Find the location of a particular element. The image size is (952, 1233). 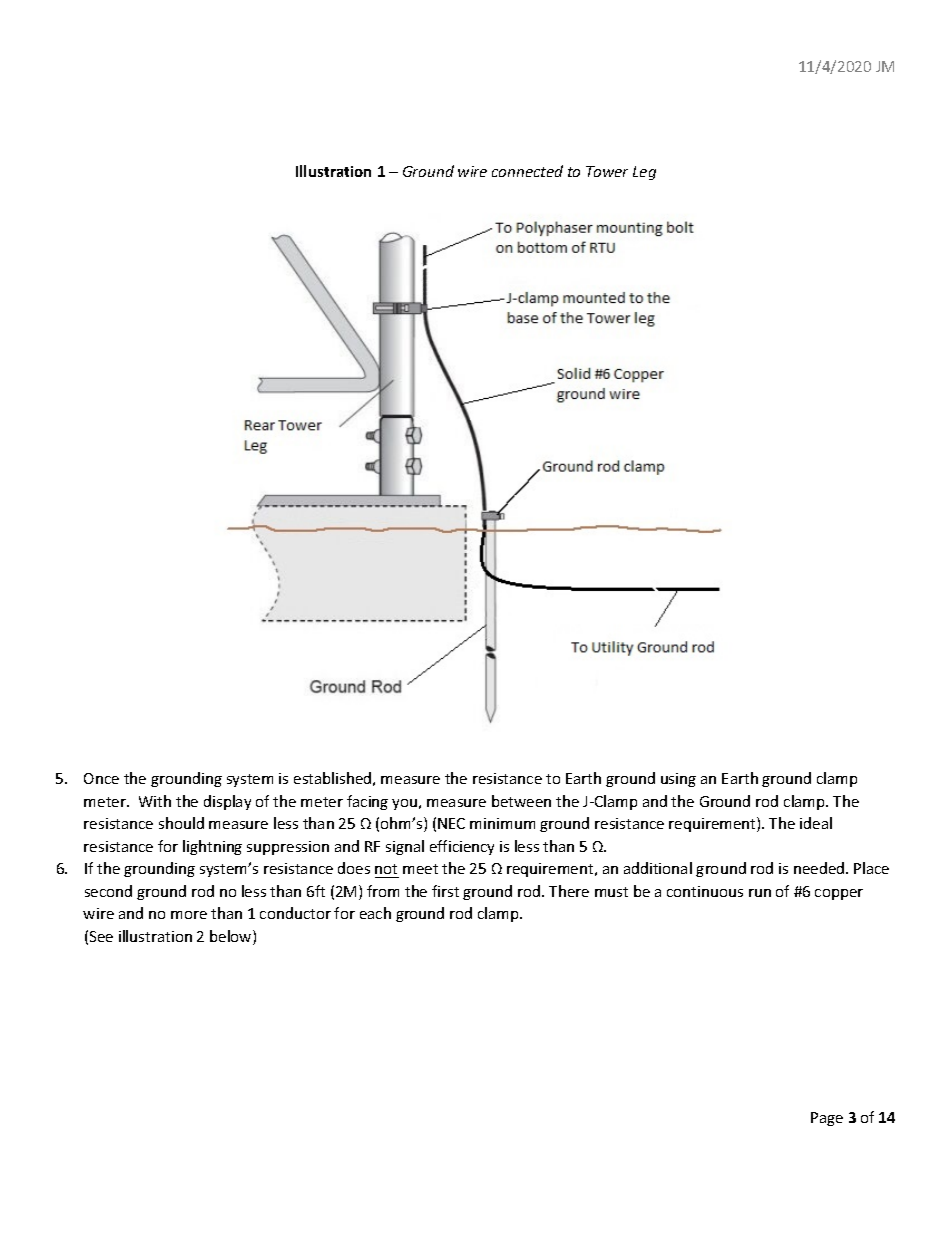

between is located at coordinates (521, 801).
